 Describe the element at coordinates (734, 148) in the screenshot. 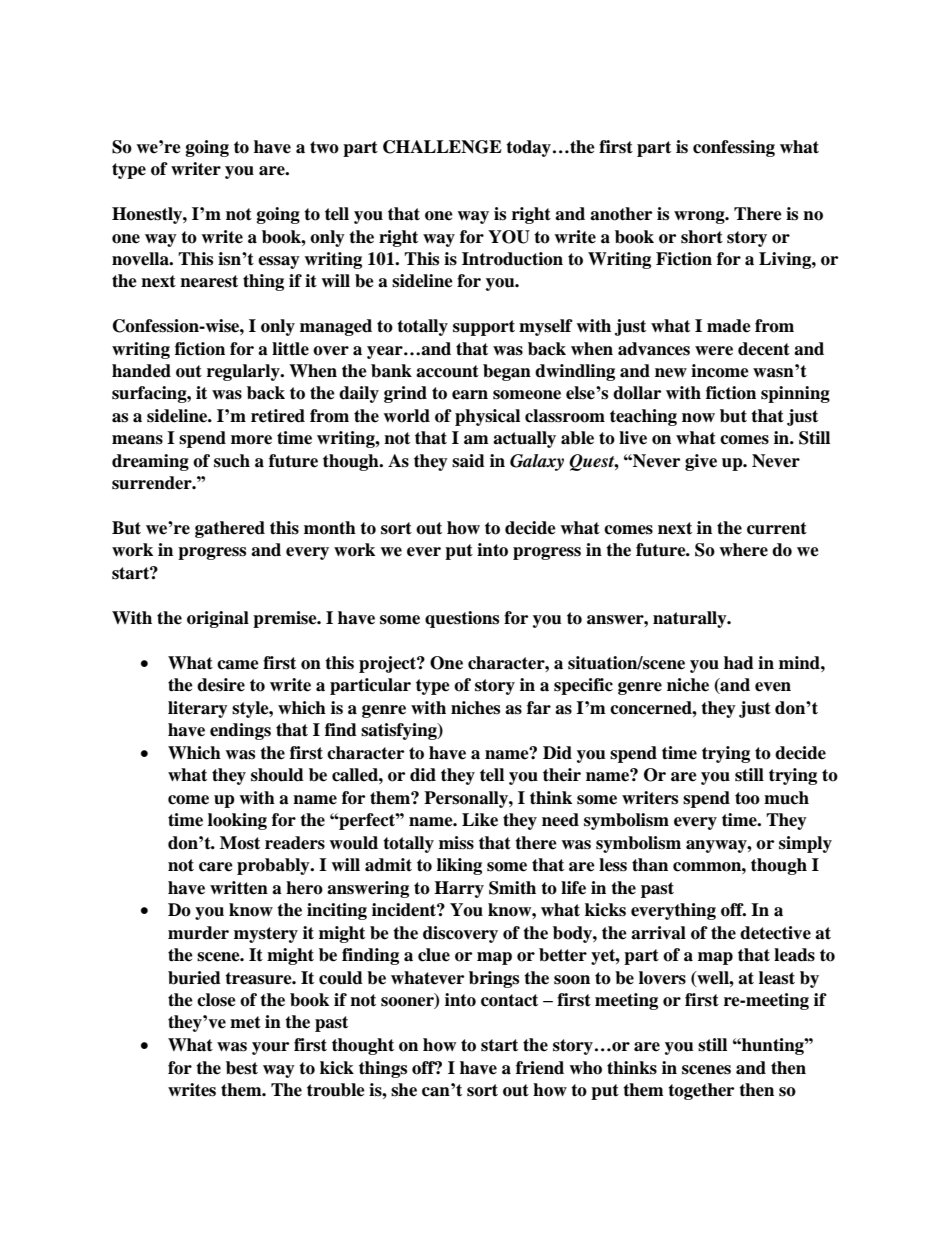

I see `confessing` at that location.
